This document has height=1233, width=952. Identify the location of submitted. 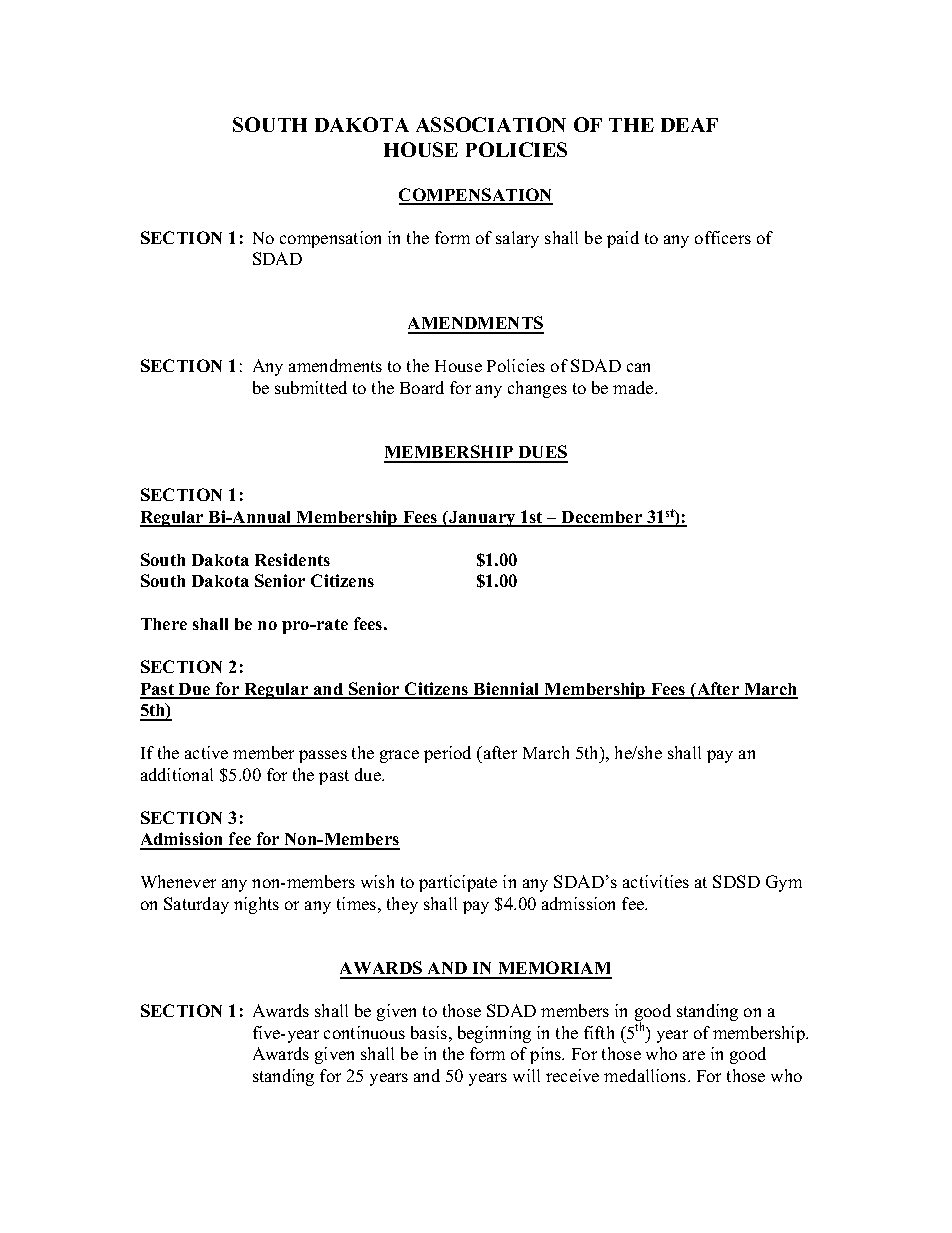
(311, 387).
